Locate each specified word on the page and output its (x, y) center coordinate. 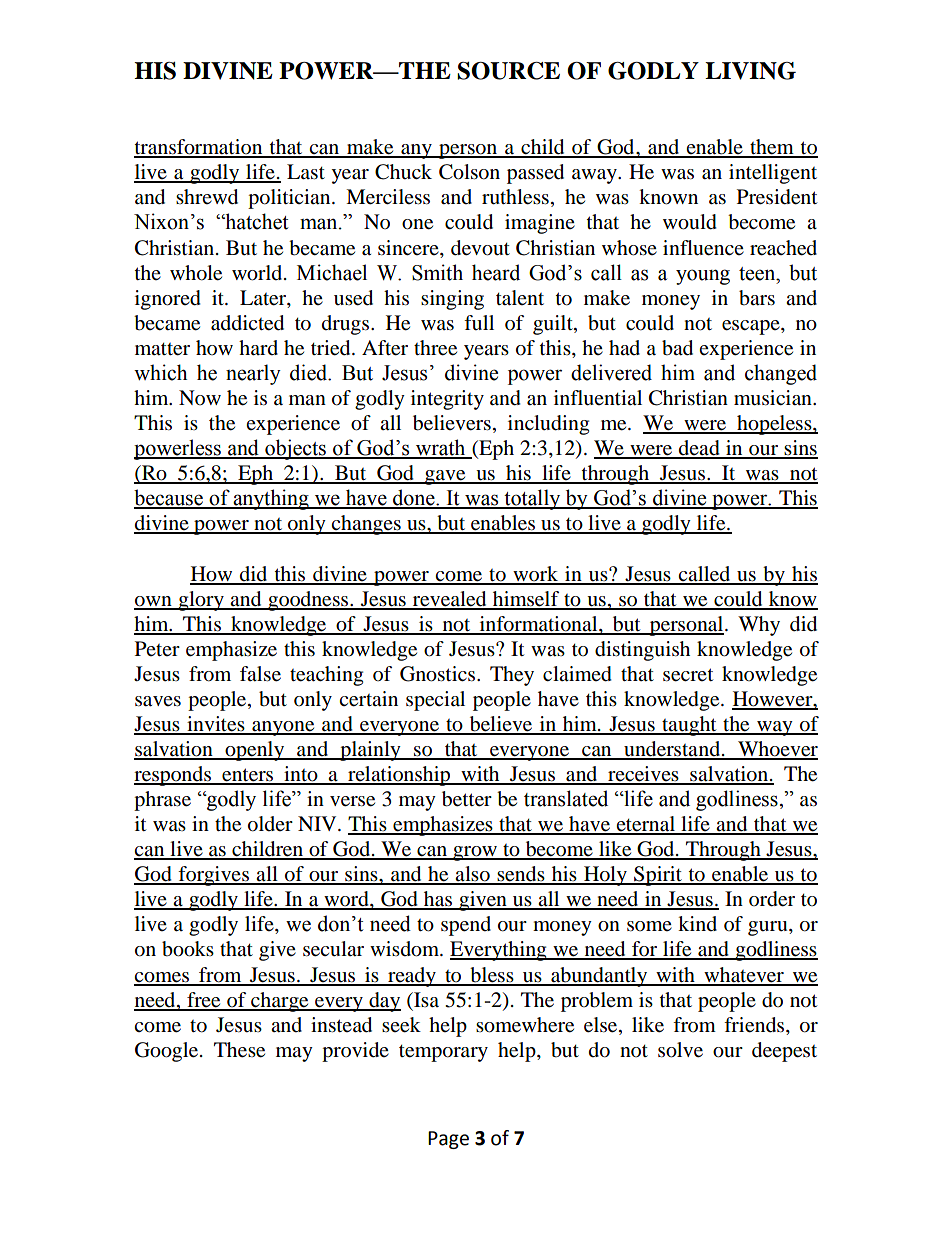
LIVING (750, 71)
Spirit (658, 876)
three (435, 348)
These (239, 1050)
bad (677, 348)
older (270, 824)
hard (258, 347)
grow (475, 853)
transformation (199, 148)
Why (759, 626)
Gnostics (439, 674)
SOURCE (508, 71)
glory (201, 601)
